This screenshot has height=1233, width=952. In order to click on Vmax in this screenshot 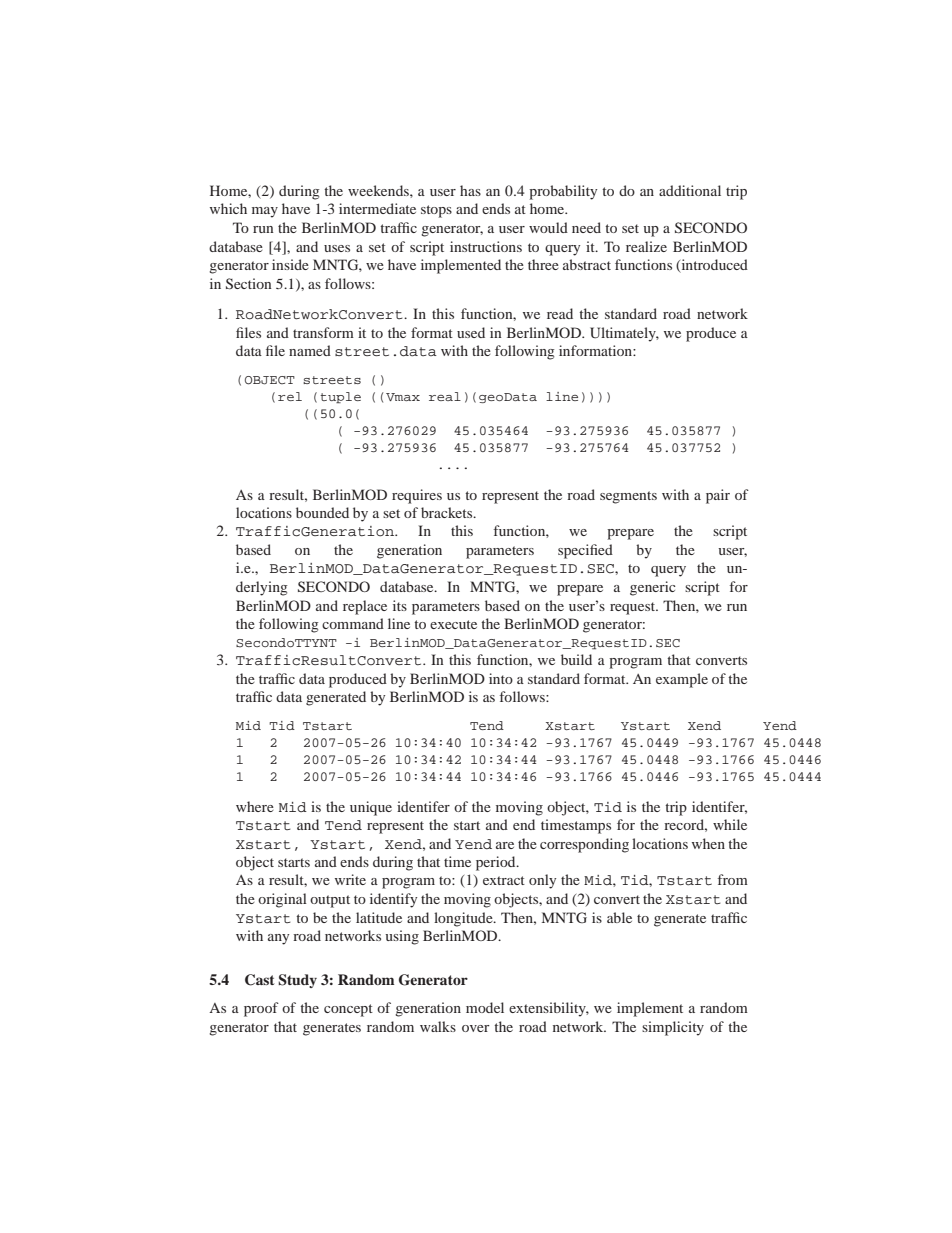, I will do `click(403, 397)`.
